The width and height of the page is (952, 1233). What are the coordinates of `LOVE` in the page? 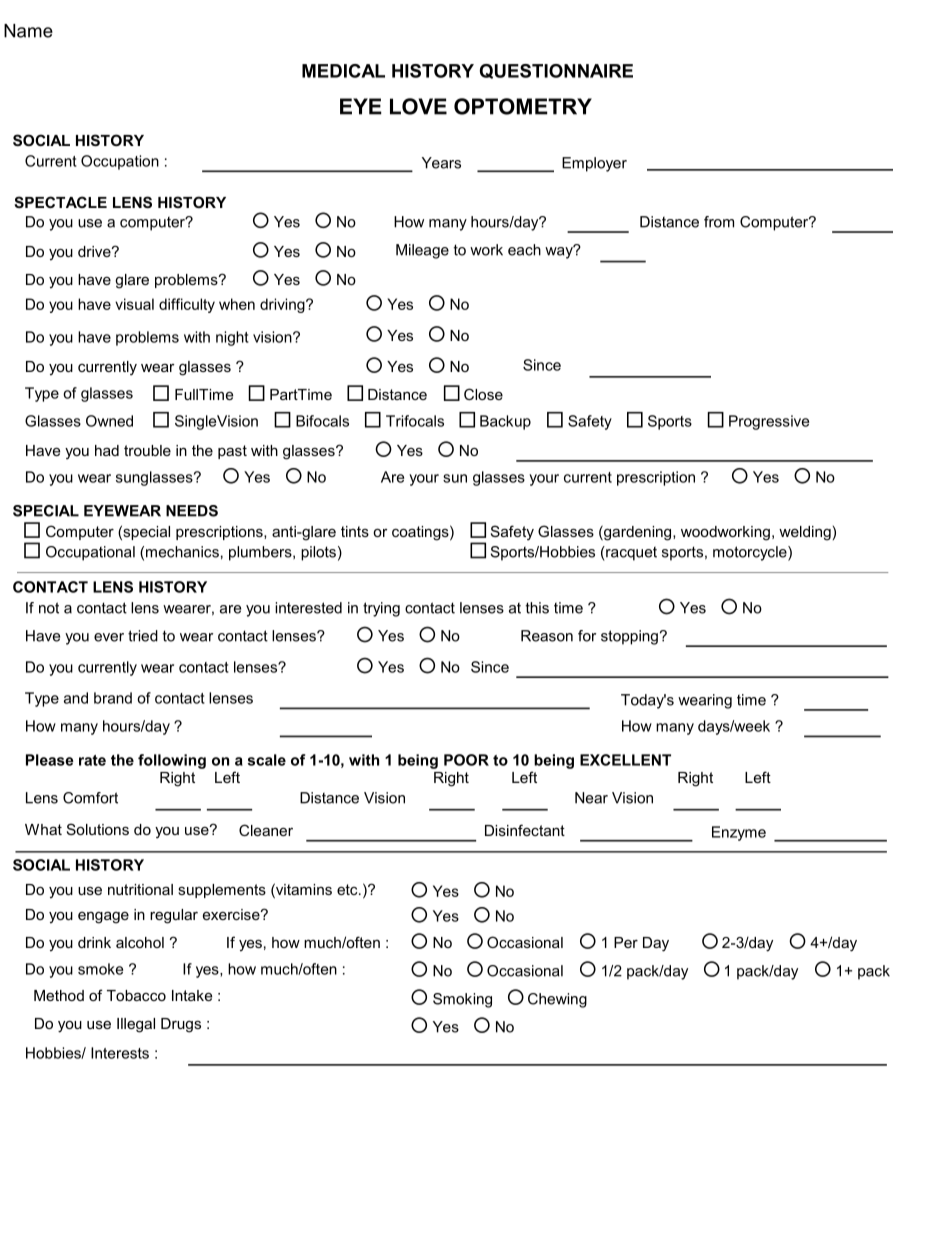 It's located at (418, 106).
